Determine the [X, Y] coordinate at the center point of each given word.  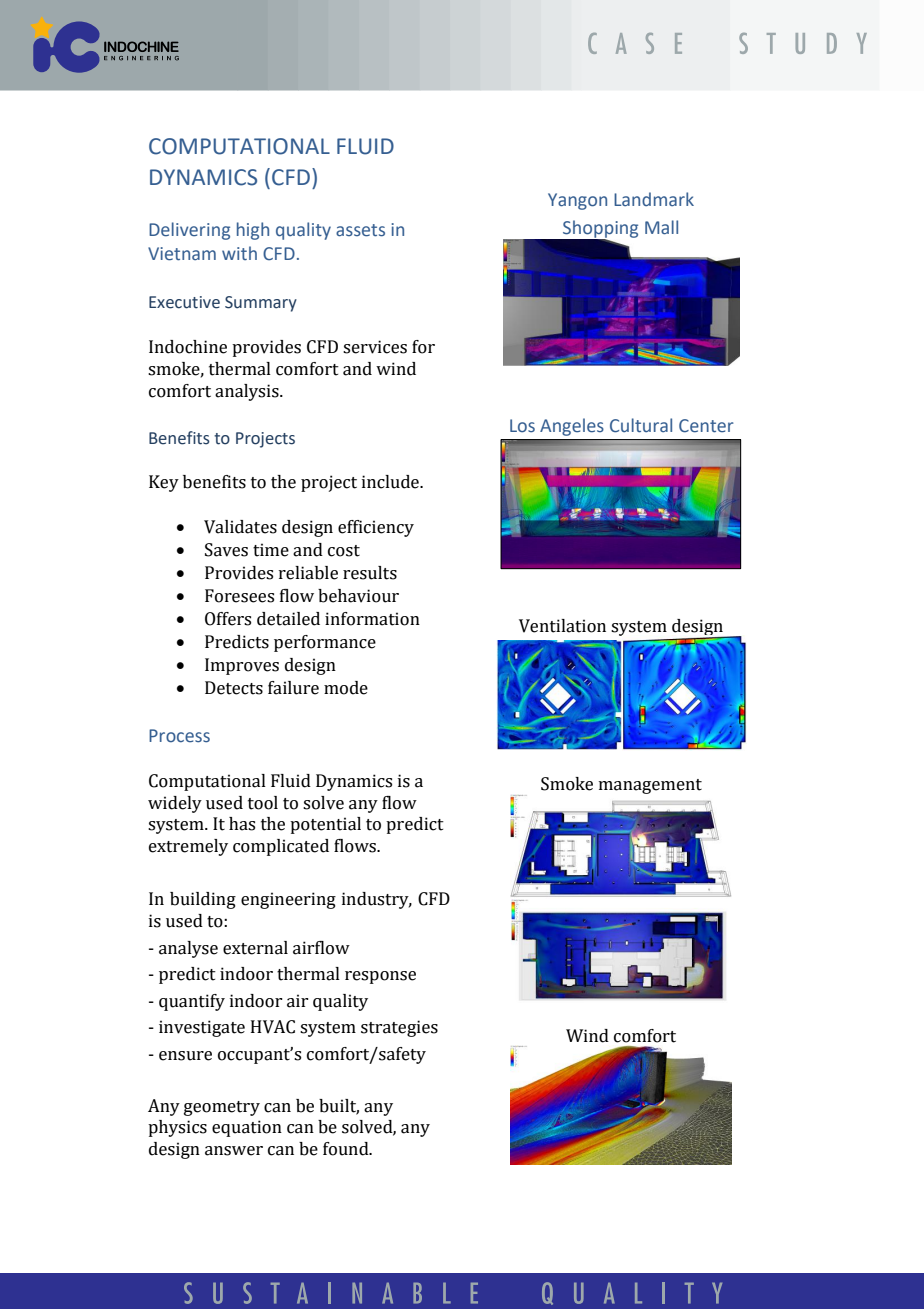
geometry [222, 1108]
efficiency [376, 528]
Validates [240, 527]
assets [360, 230]
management [650, 786]
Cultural [641, 425]
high [253, 231]
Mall [661, 227]
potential [325, 825]
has [242, 824]
